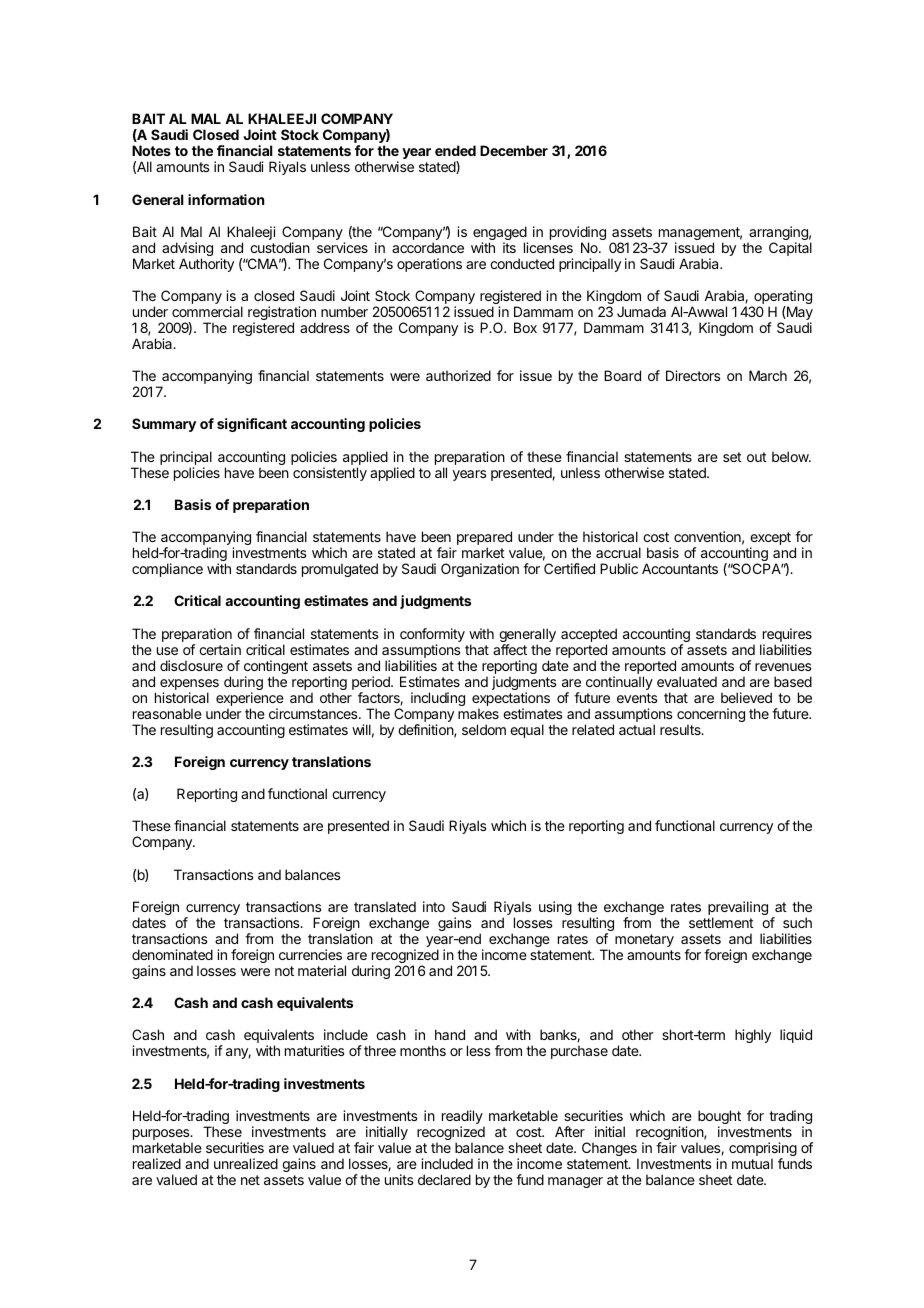 The width and height of the image is (924, 1308). I want to click on except, so click(770, 540).
